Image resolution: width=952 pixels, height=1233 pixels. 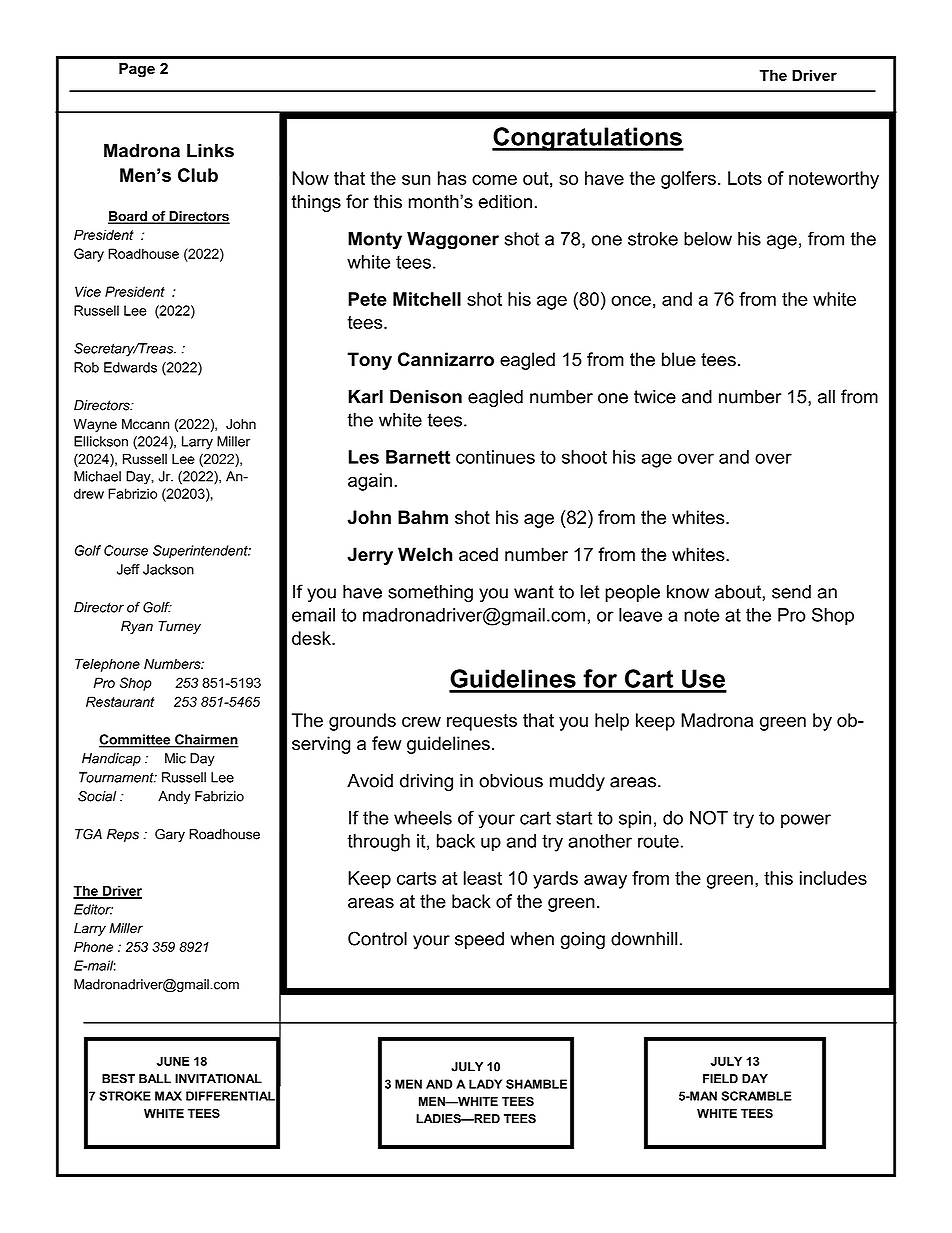 What do you see at coordinates (173, 1061) in the page?
I see `JUNE` at bounding box center [173, 1061].
